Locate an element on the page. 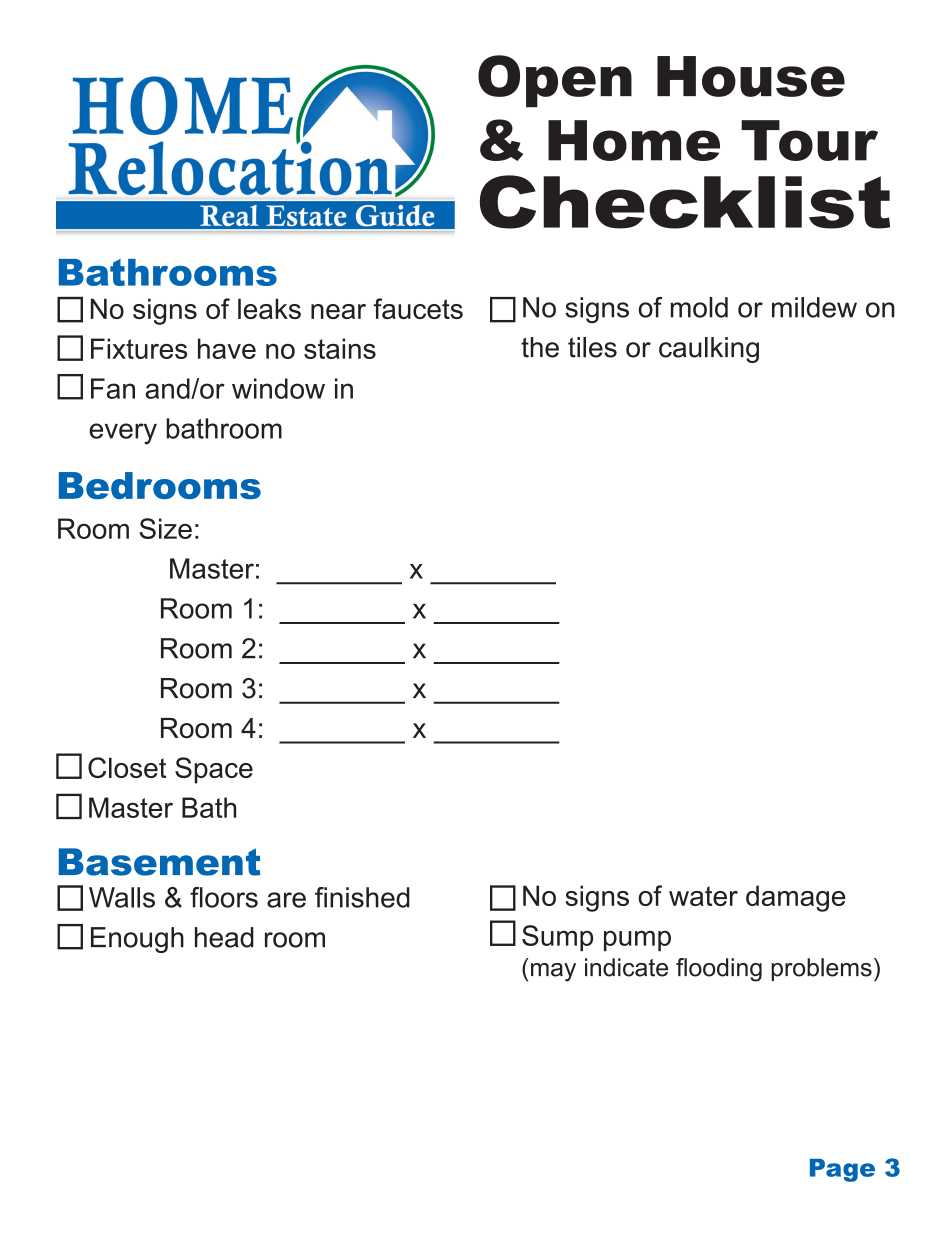 This page has height=1233, width=952. caulking is located at coordinates (709, 350).
